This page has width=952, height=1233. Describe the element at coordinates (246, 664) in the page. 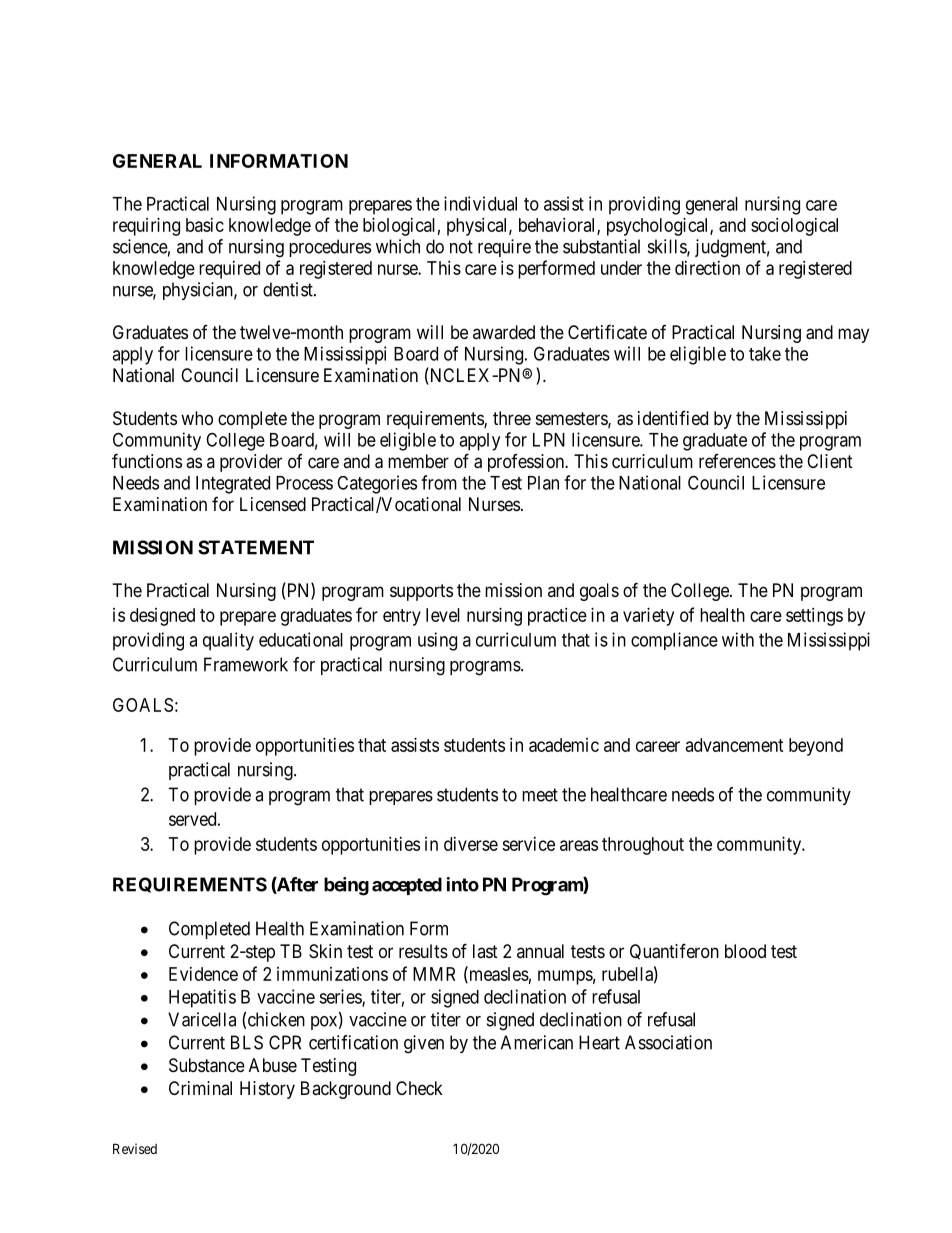

I see `Framework` at that location.
